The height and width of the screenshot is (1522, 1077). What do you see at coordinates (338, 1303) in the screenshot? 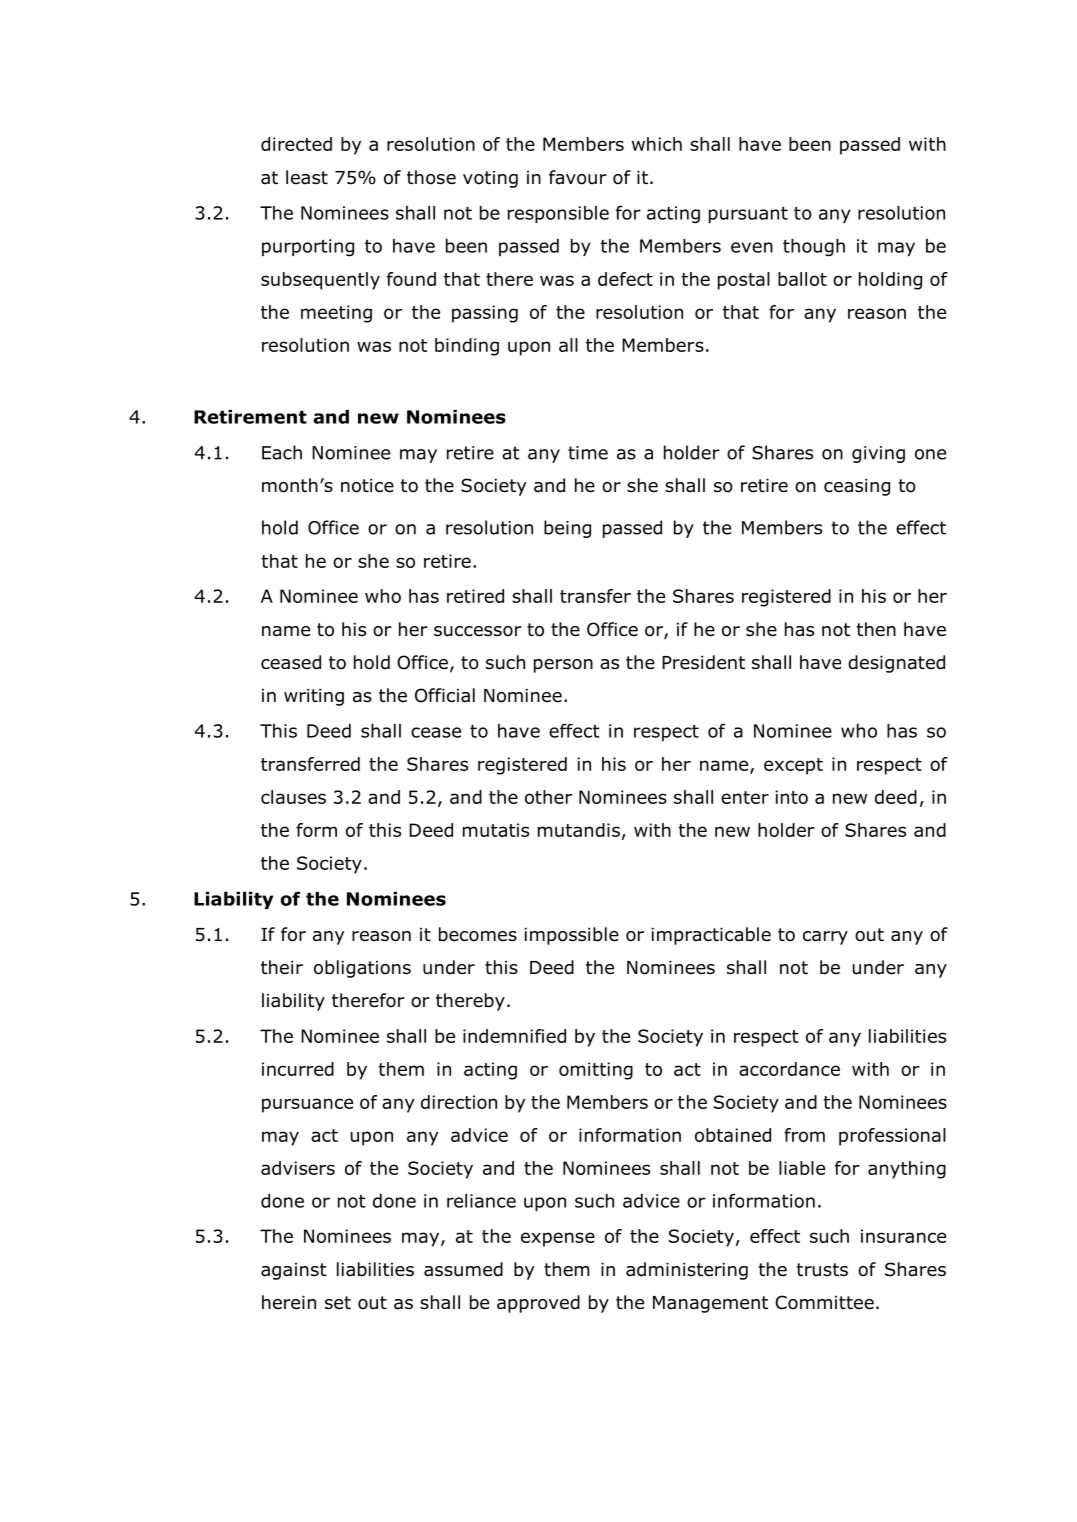
I see `set` at bounding box center [338, 1303].
